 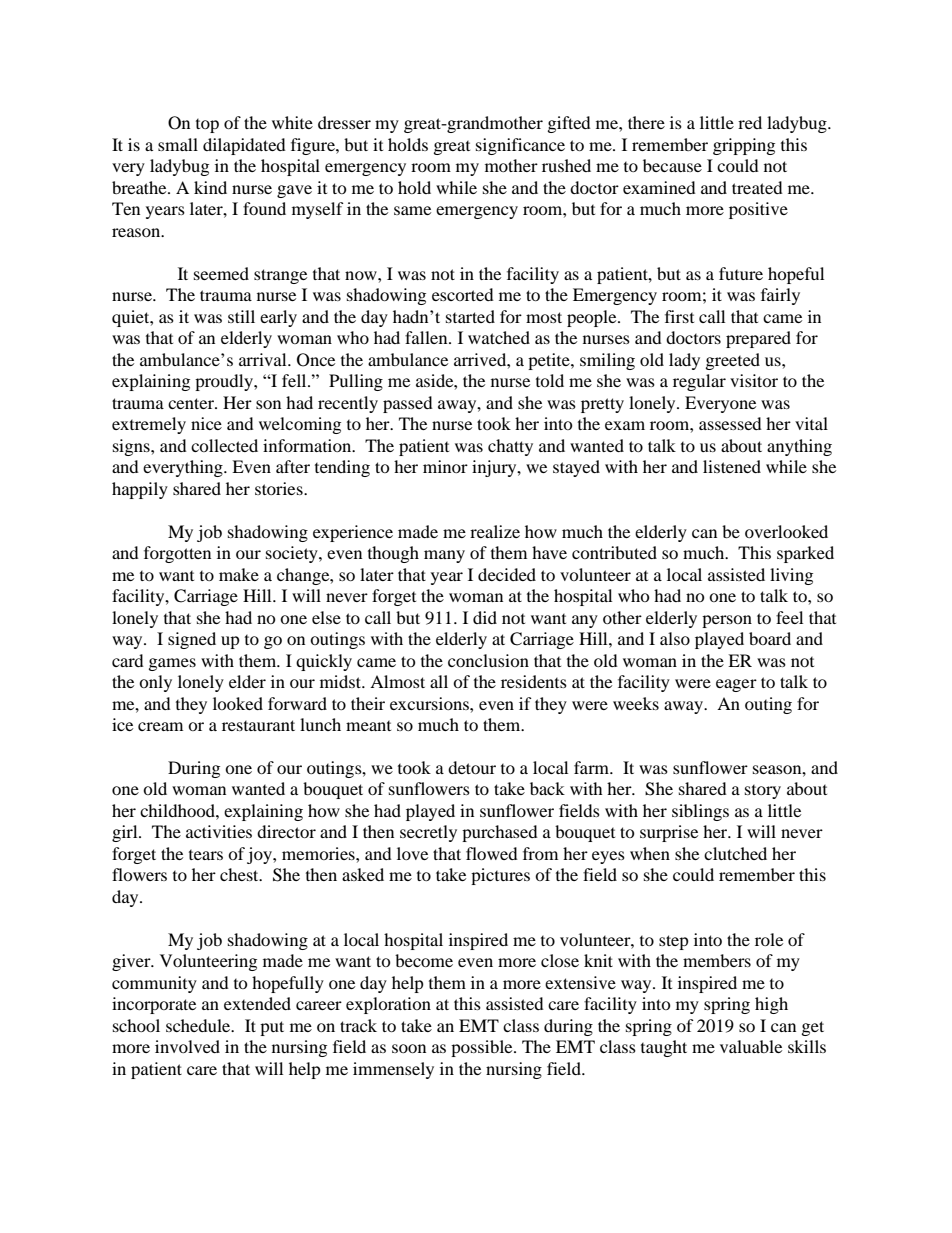 I want to click on significance, so click(x=520, y=146).
